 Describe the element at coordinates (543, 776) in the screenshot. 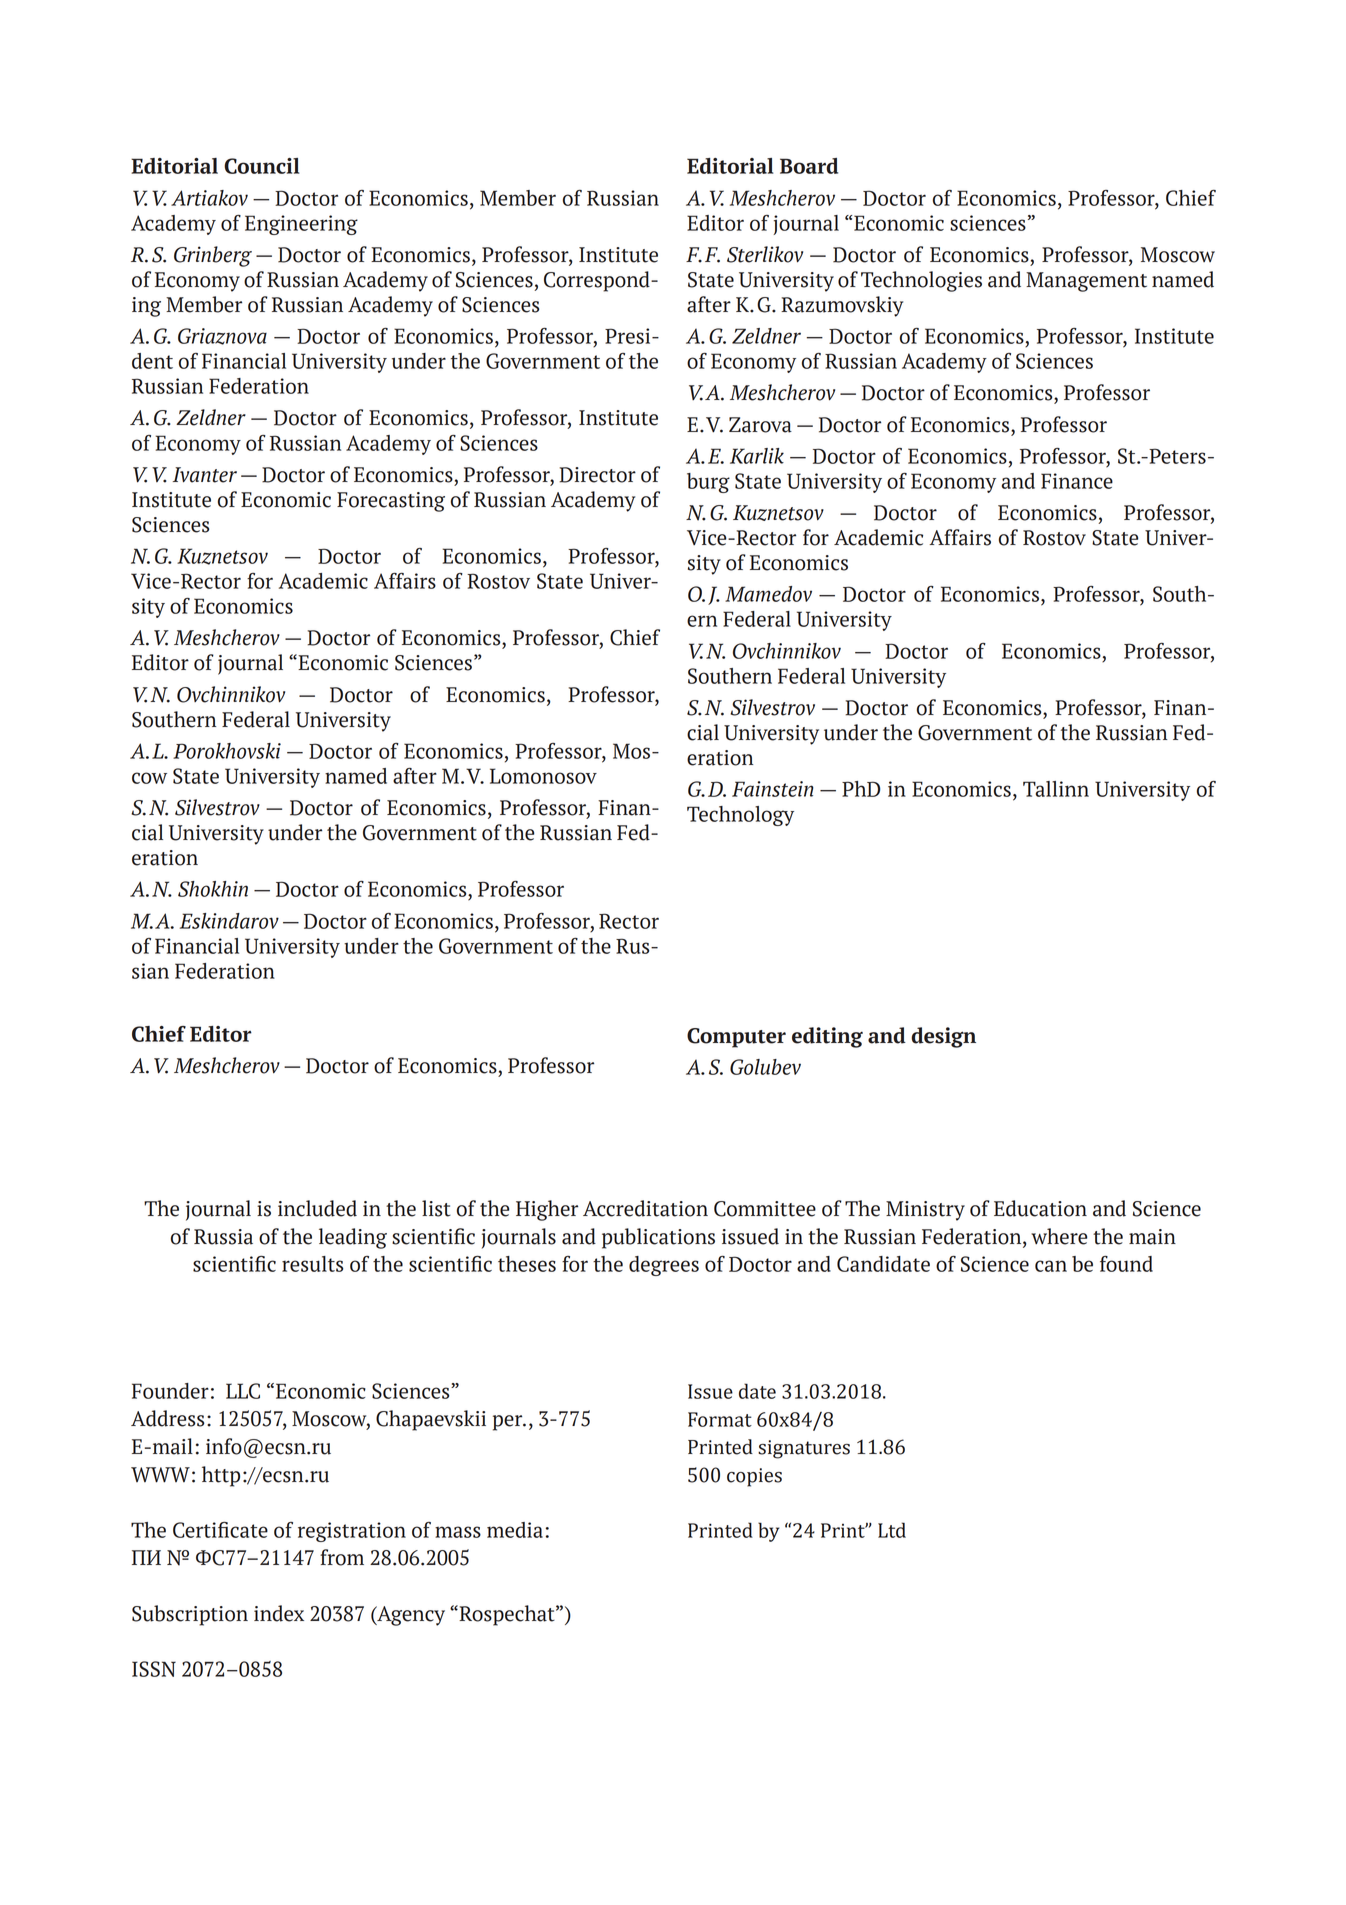

I see `Lomonosov` at that location.
